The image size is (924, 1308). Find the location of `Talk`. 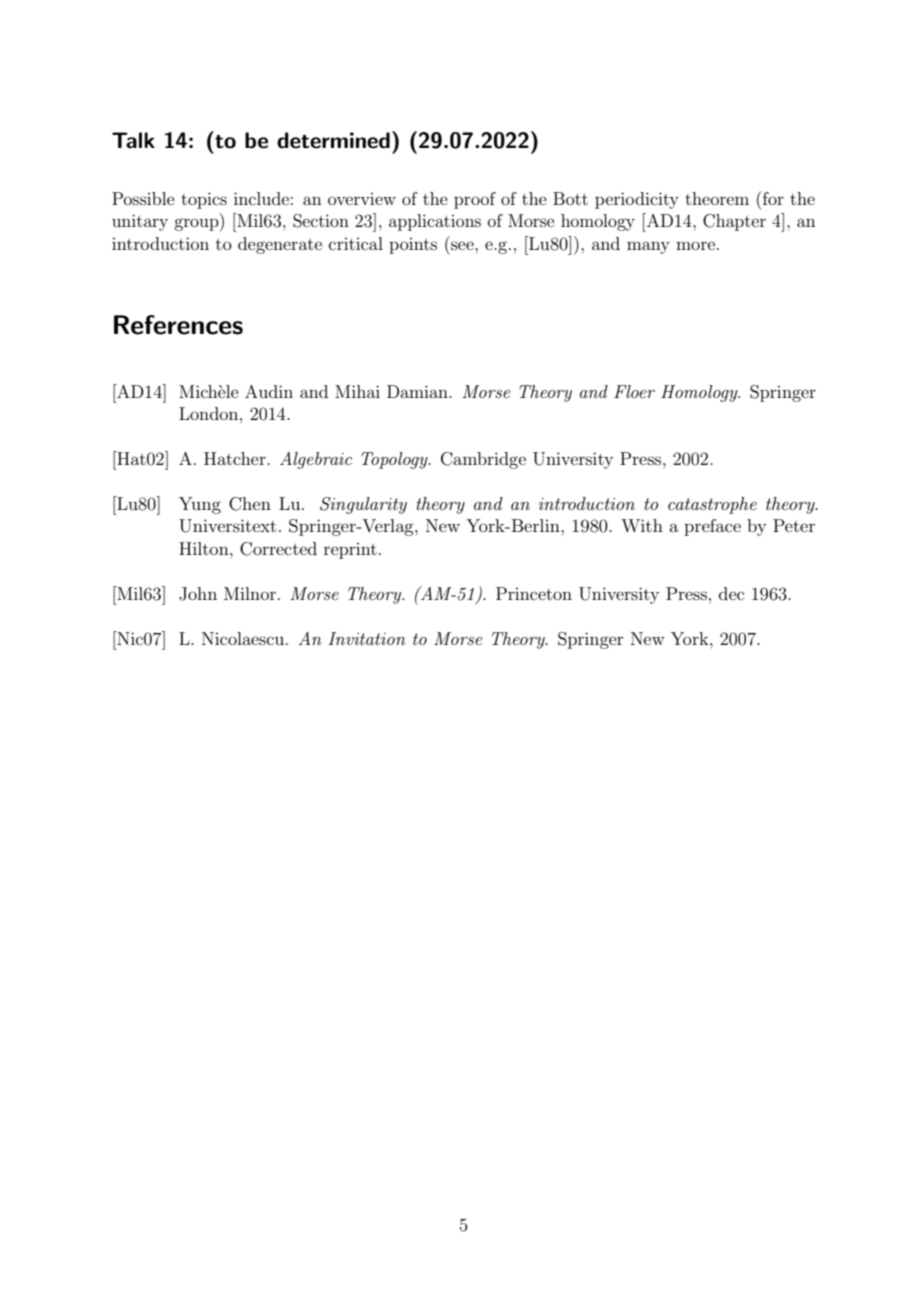

Talk is located at coordinates (133, 140).
